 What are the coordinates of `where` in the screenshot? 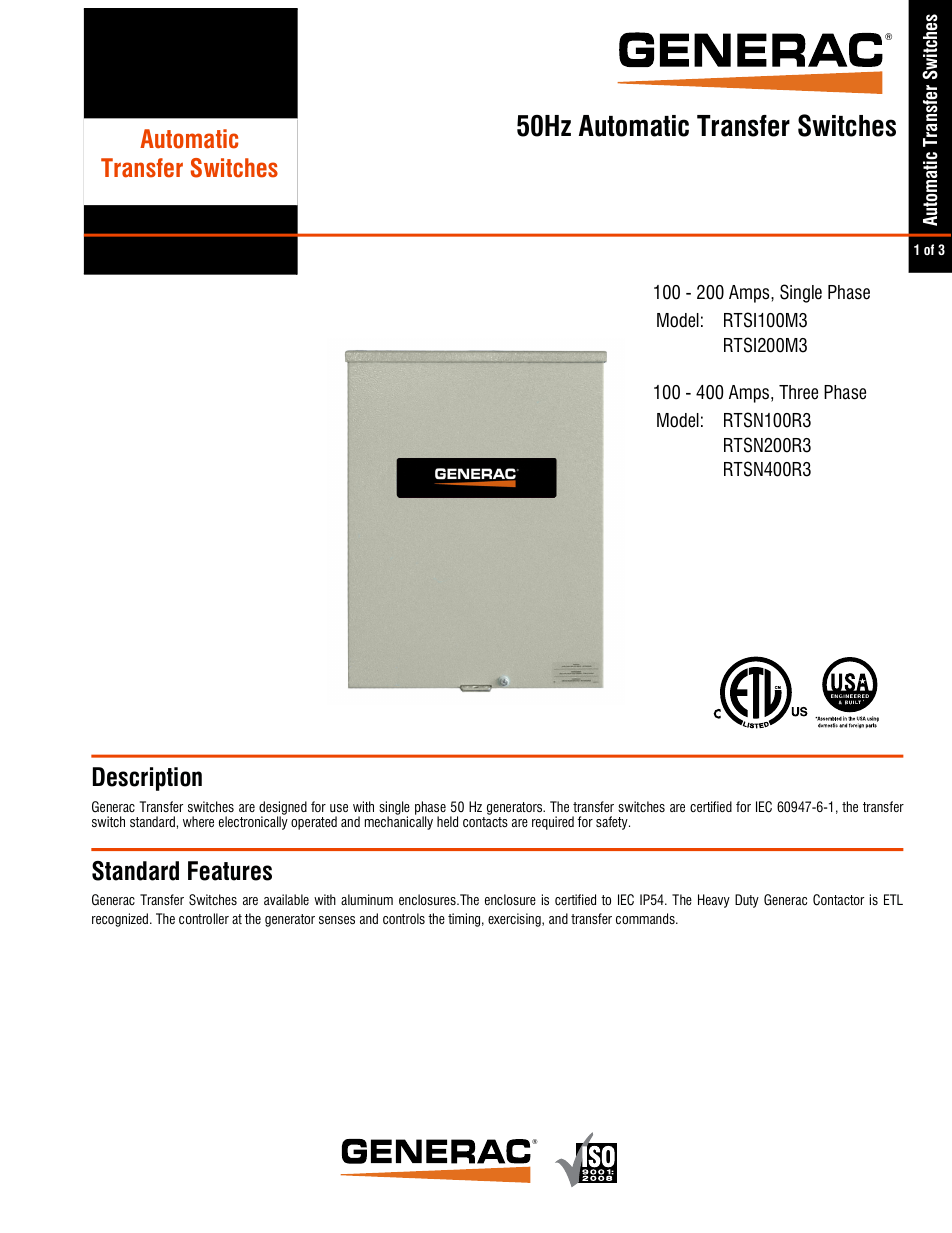 It's located at (198, 821).
